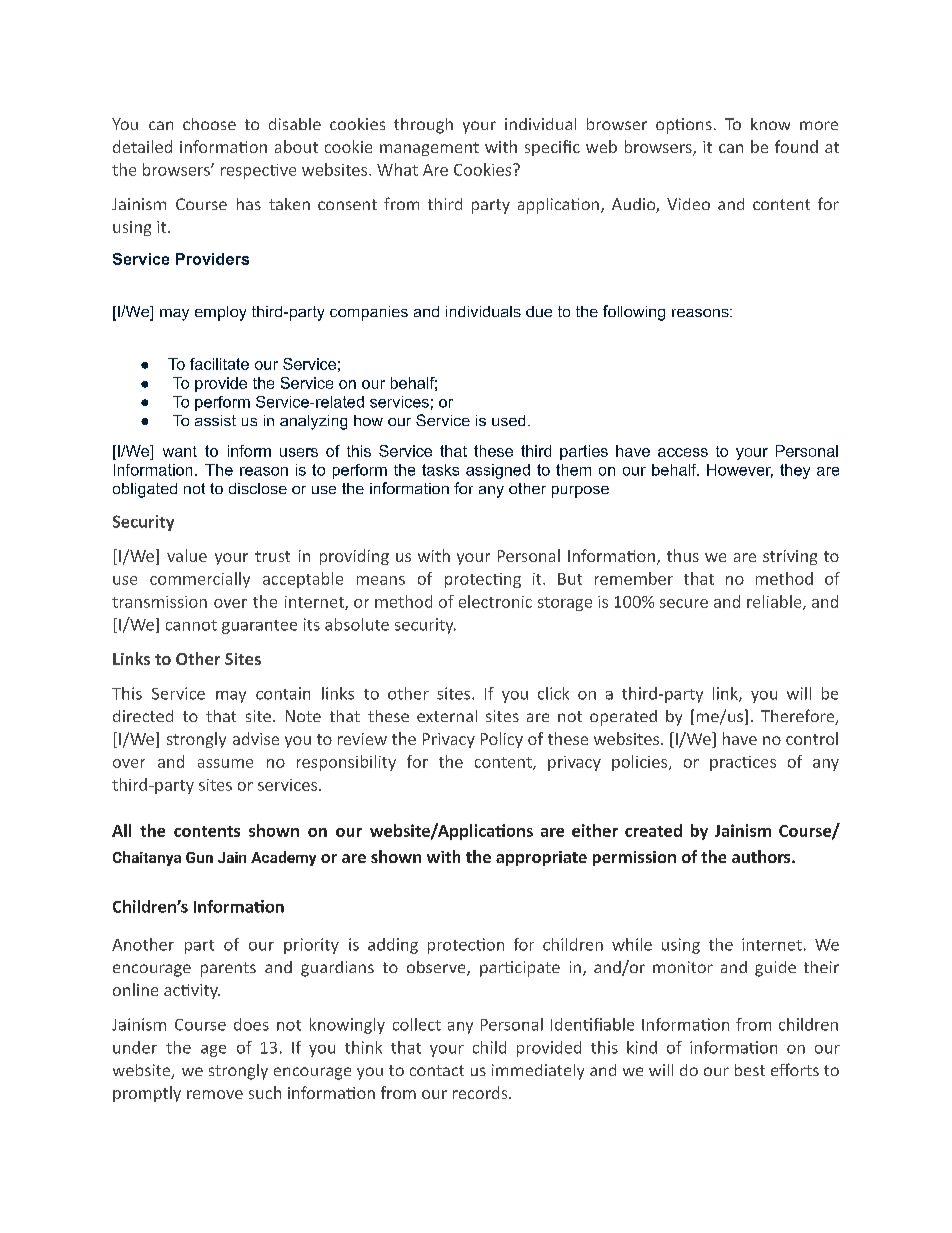  What do you see at coordinates (796, 146) in the screenshot?
I see `found` at bounding box center [796, 146].
